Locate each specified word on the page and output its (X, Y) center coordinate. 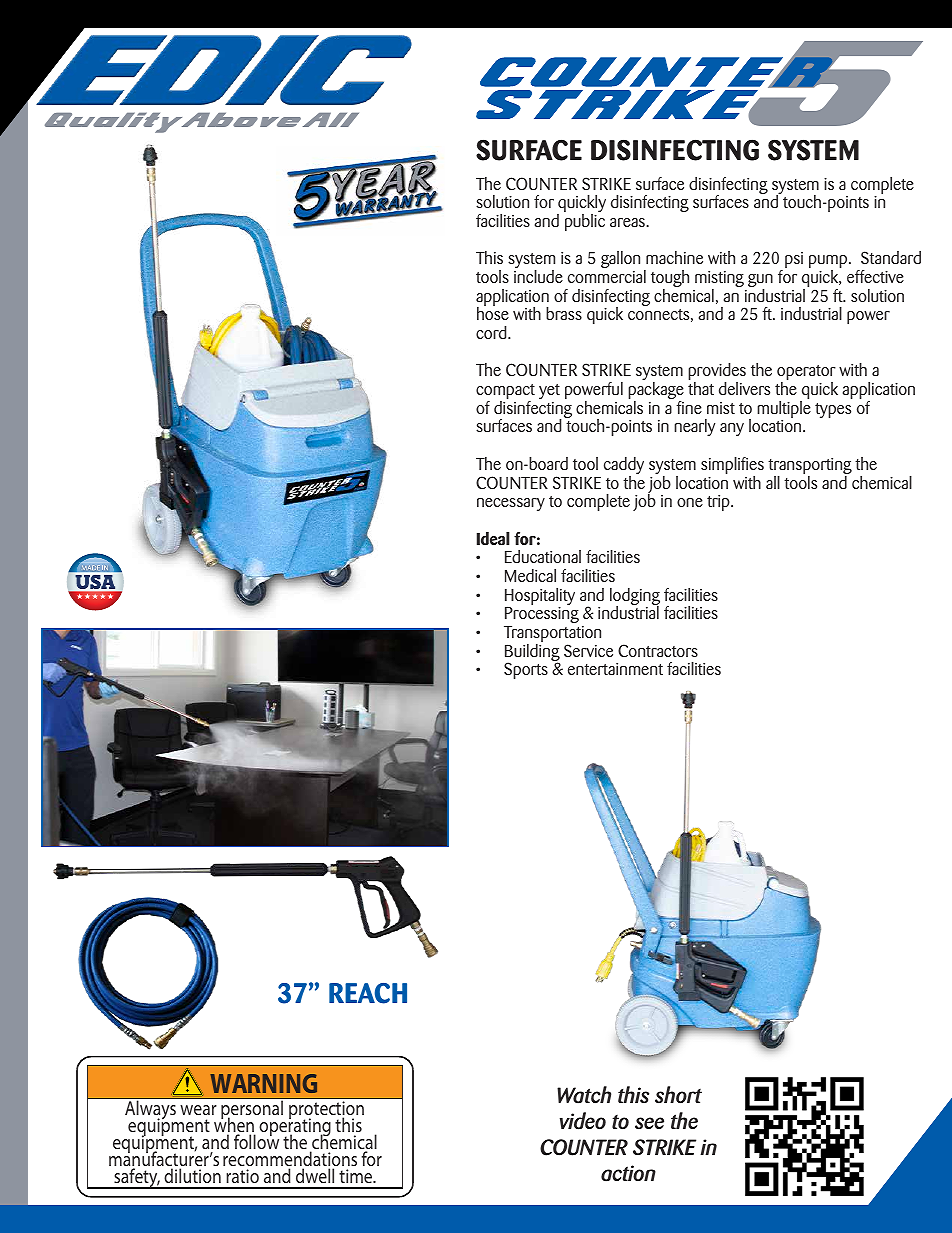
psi (794, 260)
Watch (584, 1095)
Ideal (493, 538)
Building (532, 654)
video (583, 1121)
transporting (810, 467)
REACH (368, 993)
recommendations (290, 1160)
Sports (526, 670)
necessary (511, 504)
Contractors (658, 650)
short (678, 1095)
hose (493, 312)
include (538, 276)
